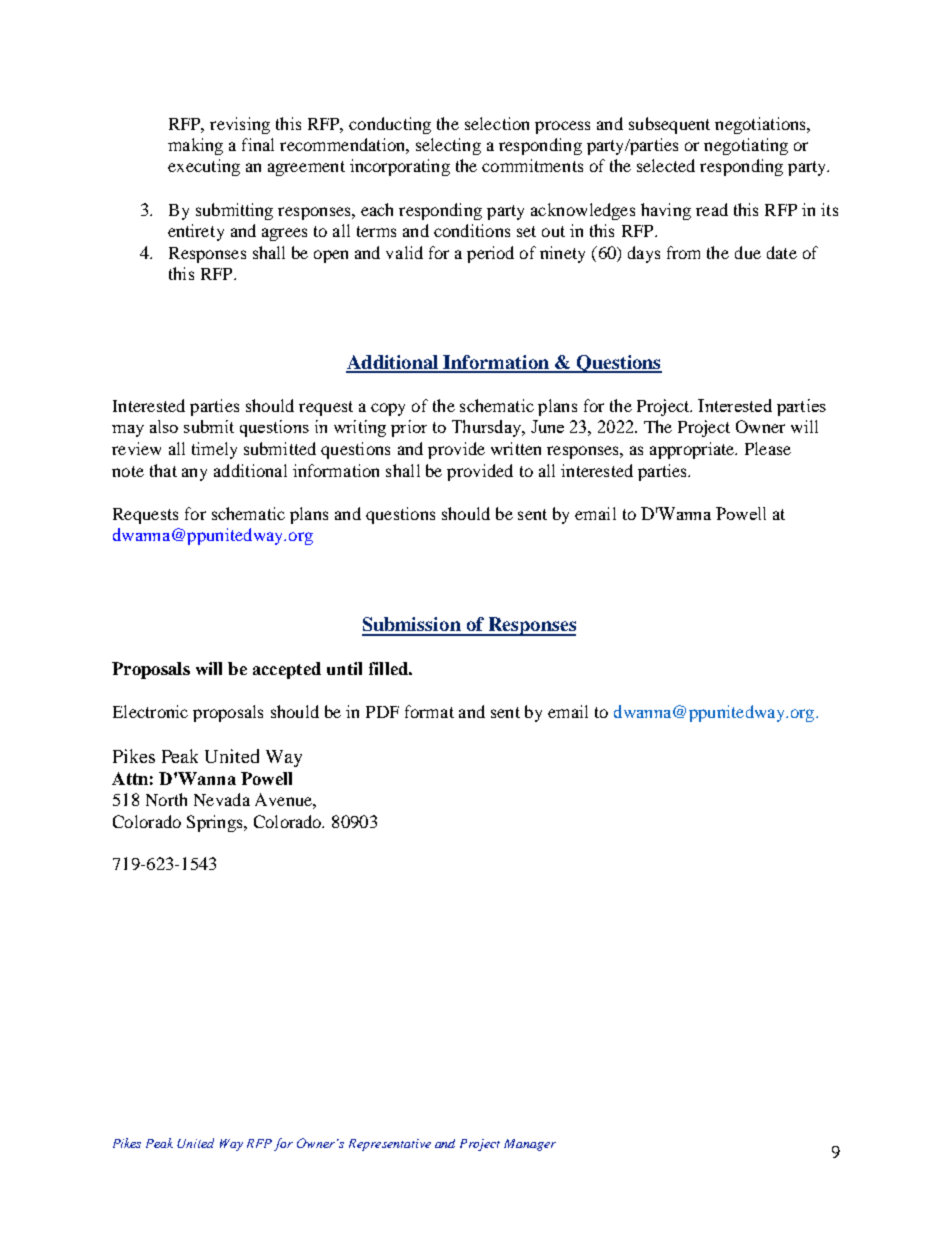 The width and height of the screenshot is (952, 1233). Describe the element at coordinates (693, 450) in the screenshot. I see `appropriate` at that location.
